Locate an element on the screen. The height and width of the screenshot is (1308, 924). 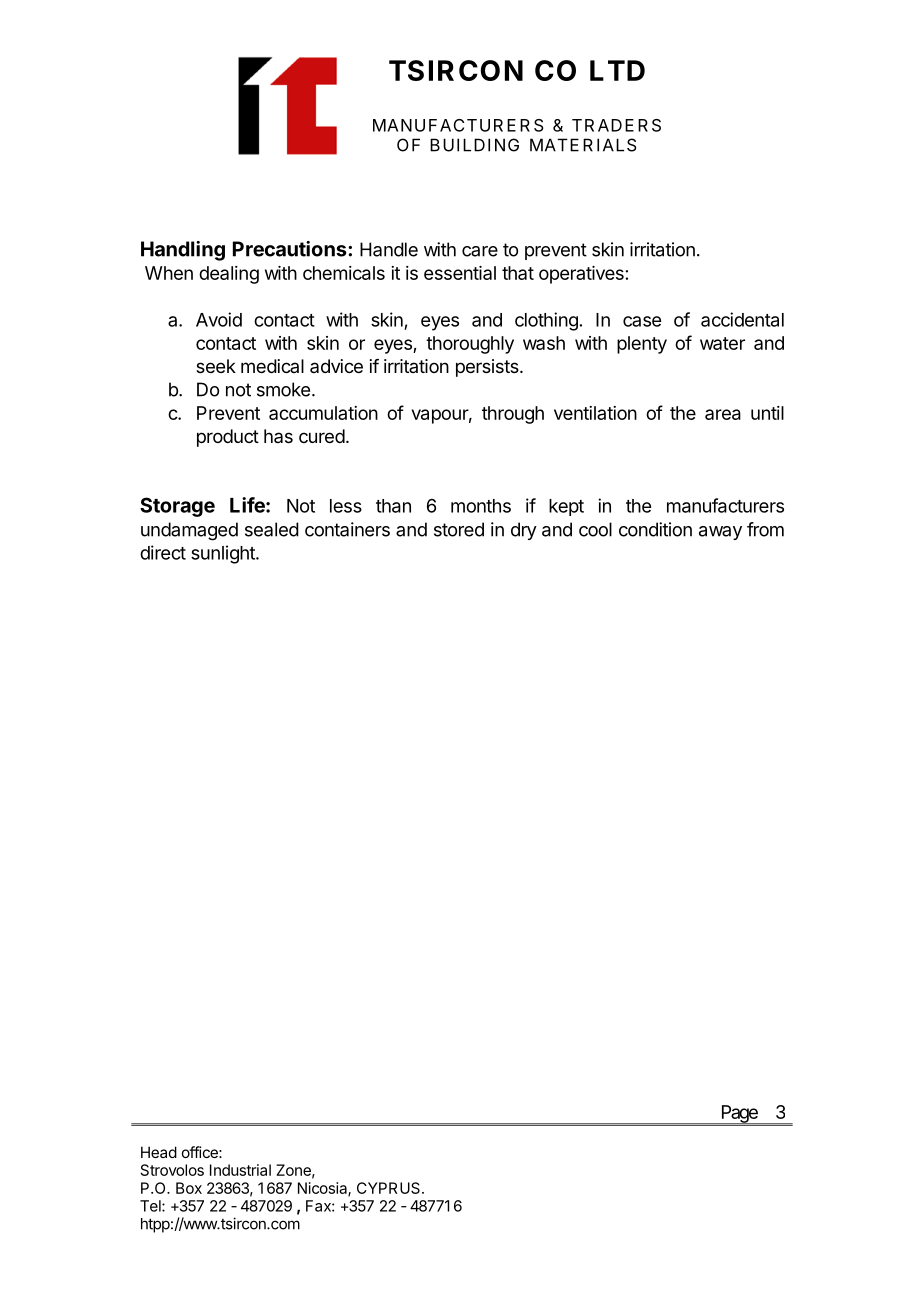
Head is located at coordinates (159, 1152).
